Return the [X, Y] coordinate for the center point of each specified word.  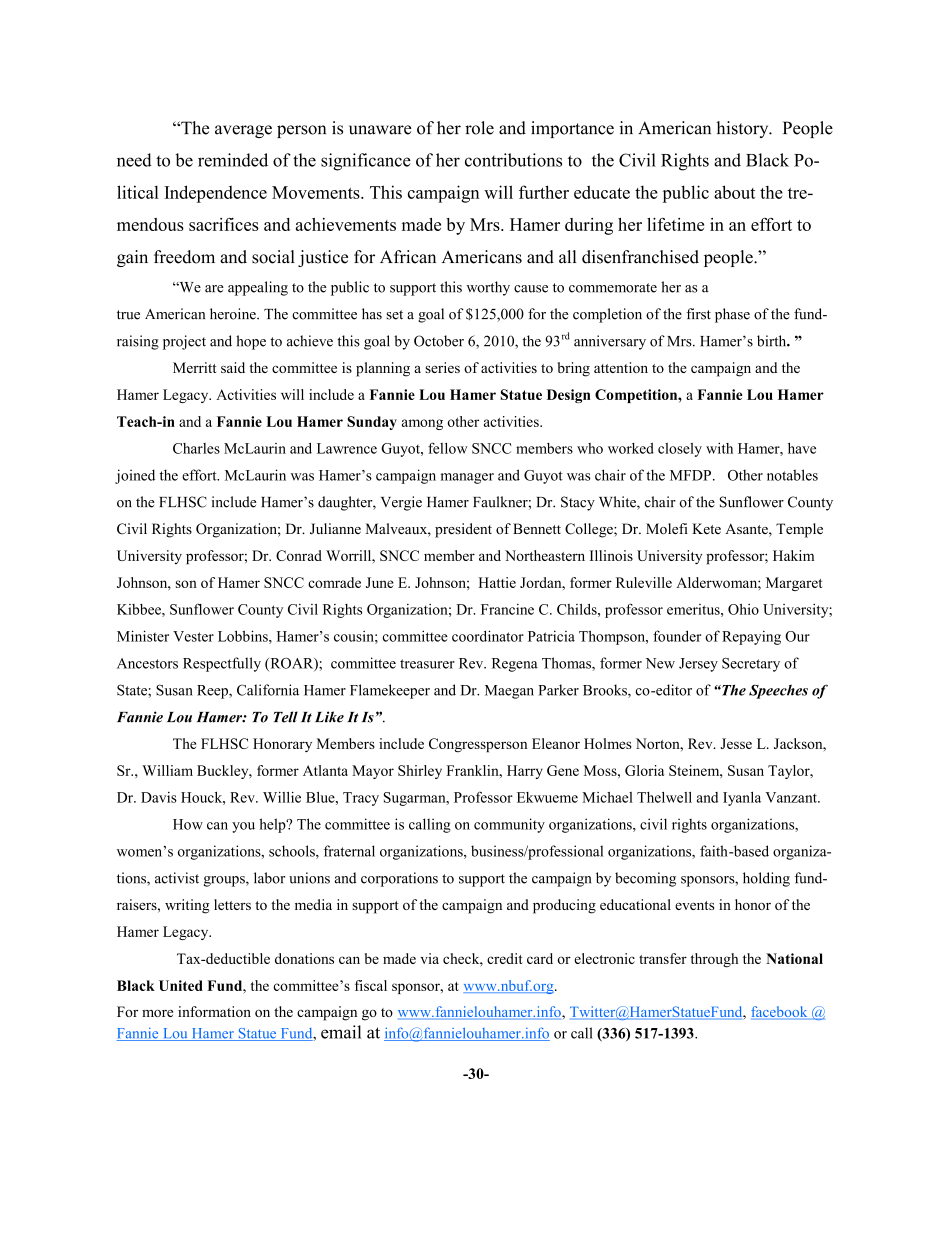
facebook [780, 1013]
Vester [193, 636]
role [479, 128]
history [743, 129]
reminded [233, 160]
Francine [507, 609]
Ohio [743, 609]
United [181, 985]
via [429, 958]
